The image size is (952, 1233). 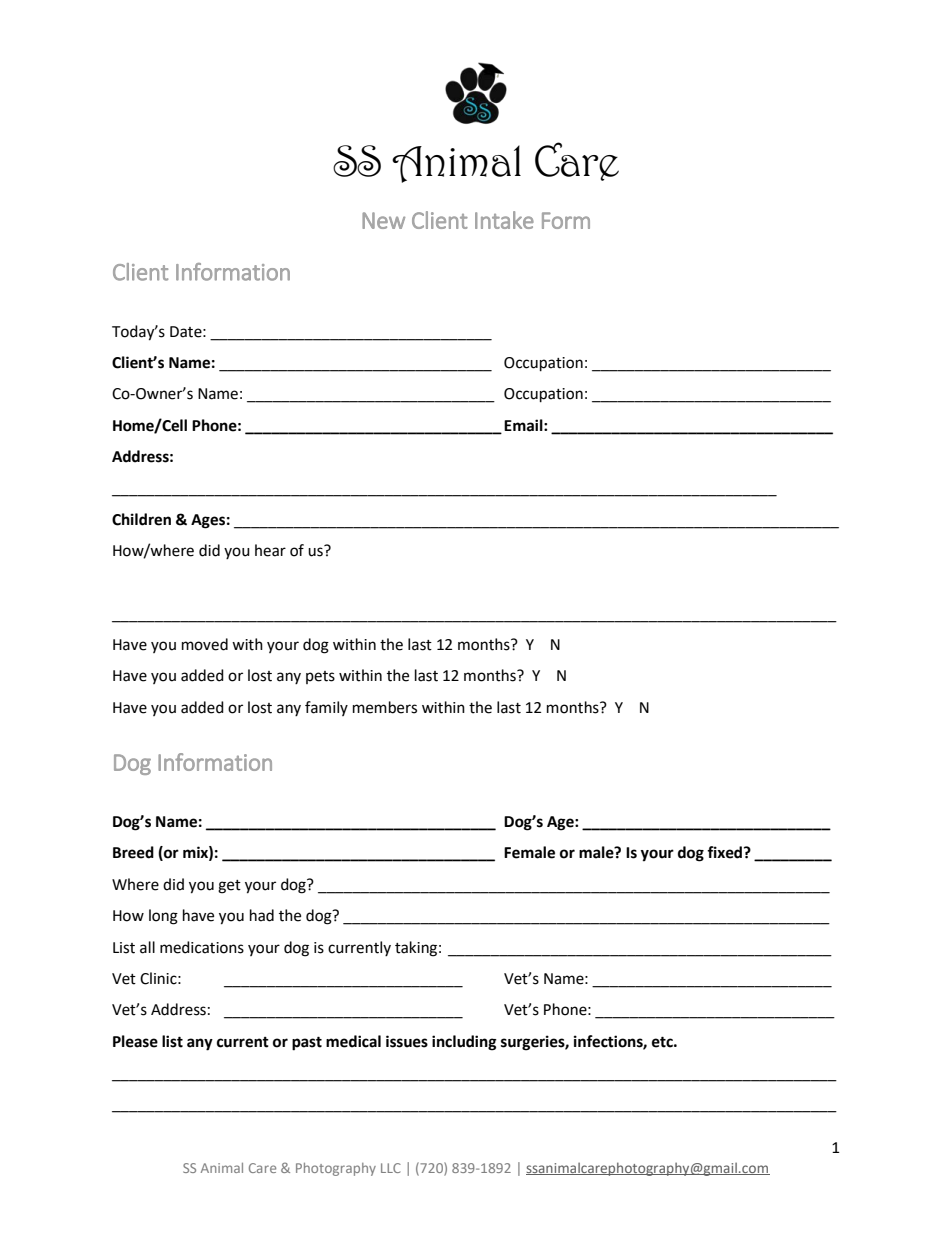 I want to click on get, so click(x=229, y=887).
